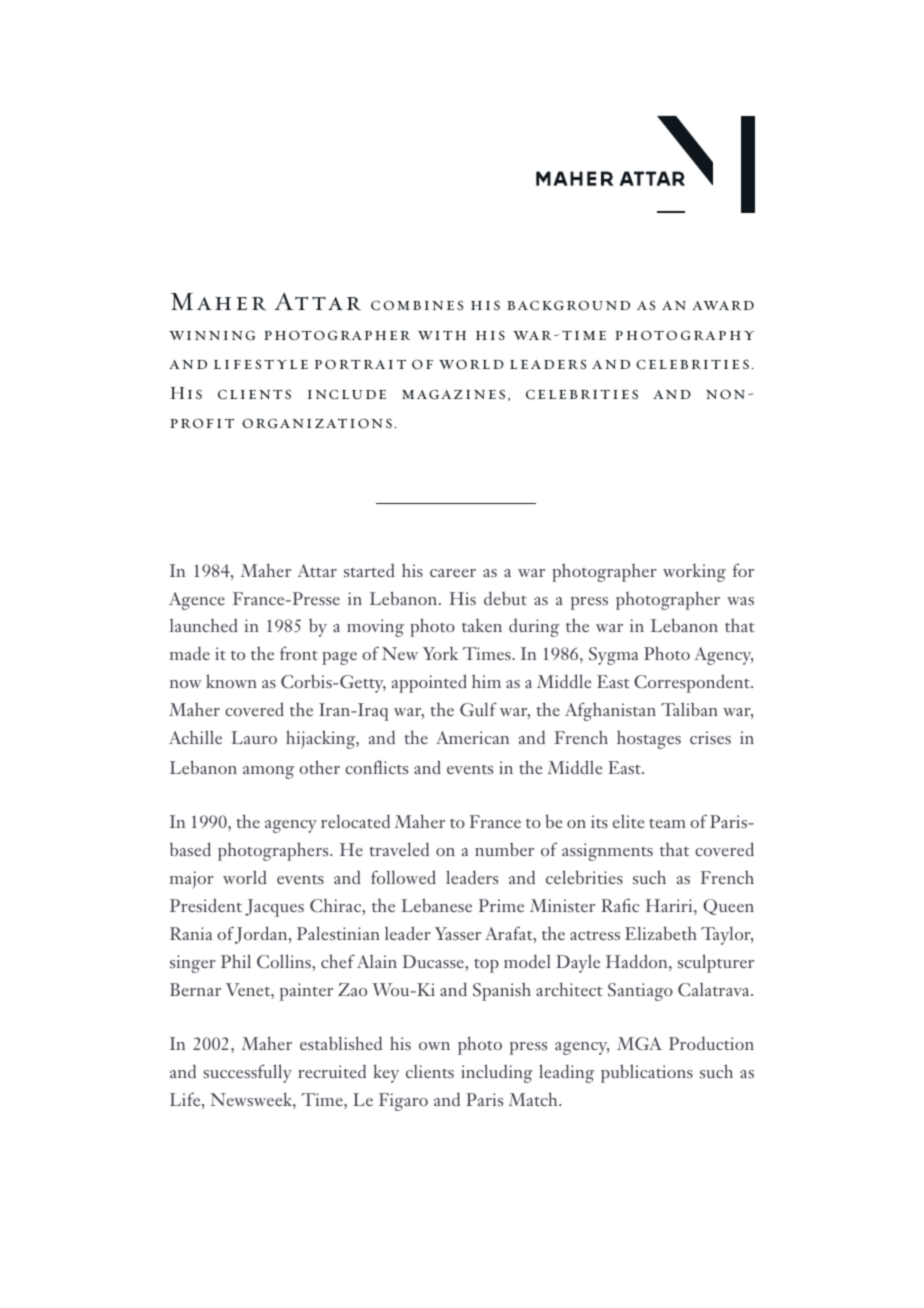  What do you see at coordinates (212, 335) in the image?
I see `winning` at bounding box center [212, 335].
